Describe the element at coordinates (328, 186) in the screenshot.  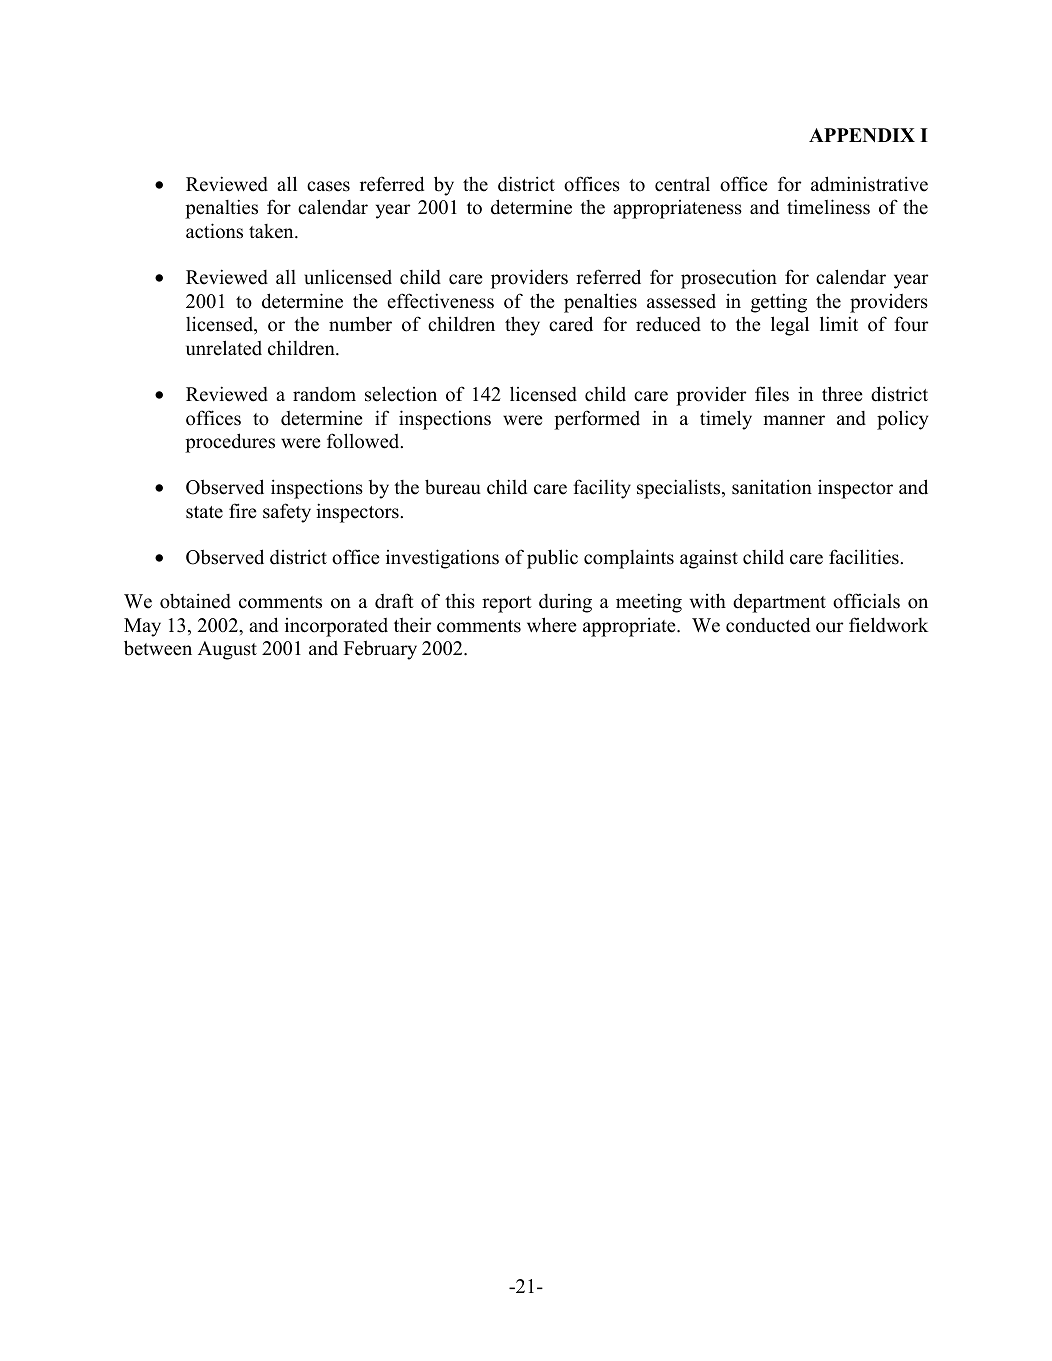
I see `cases` at that location.
